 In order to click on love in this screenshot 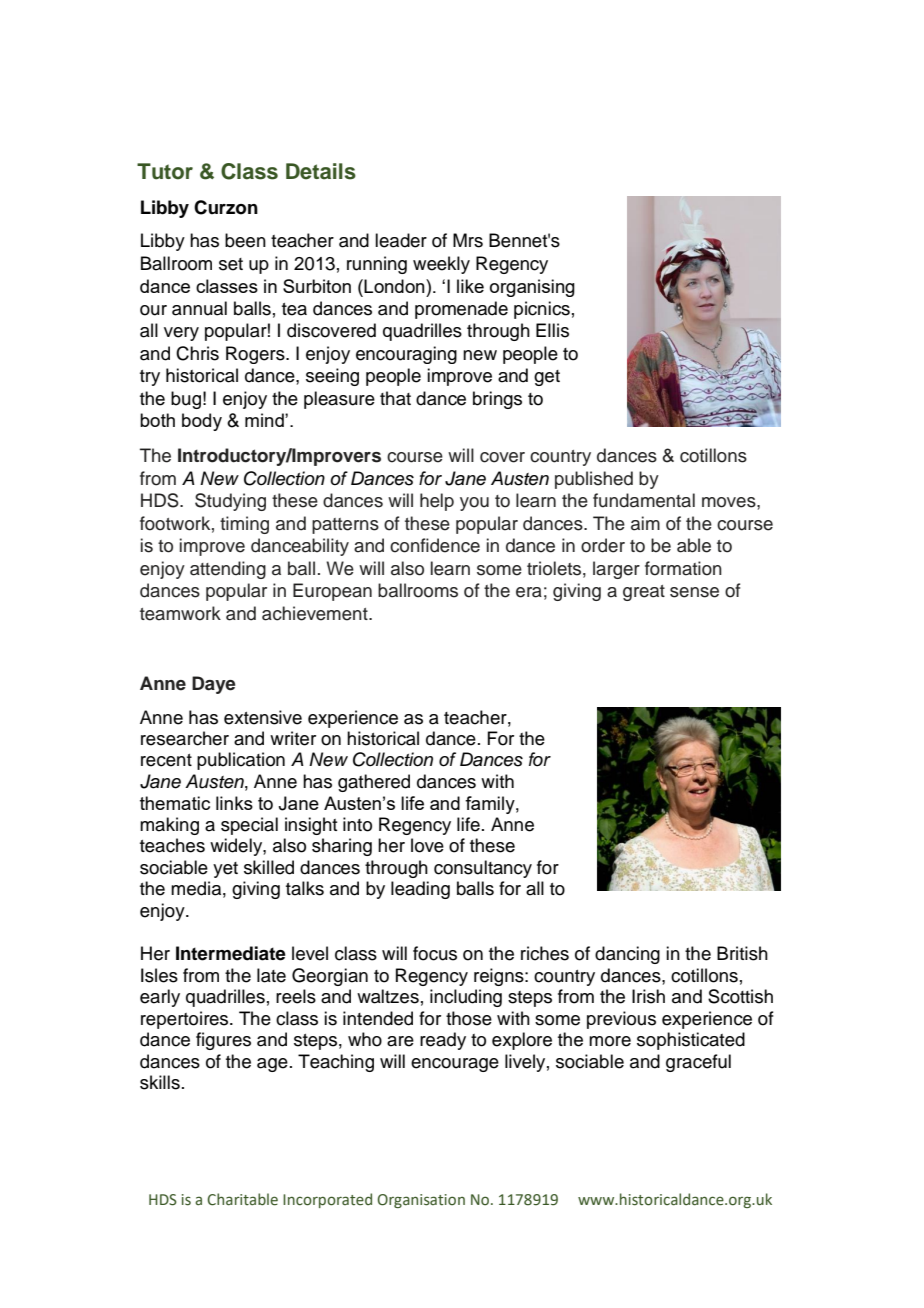, I will do `click(427, 845)`.
